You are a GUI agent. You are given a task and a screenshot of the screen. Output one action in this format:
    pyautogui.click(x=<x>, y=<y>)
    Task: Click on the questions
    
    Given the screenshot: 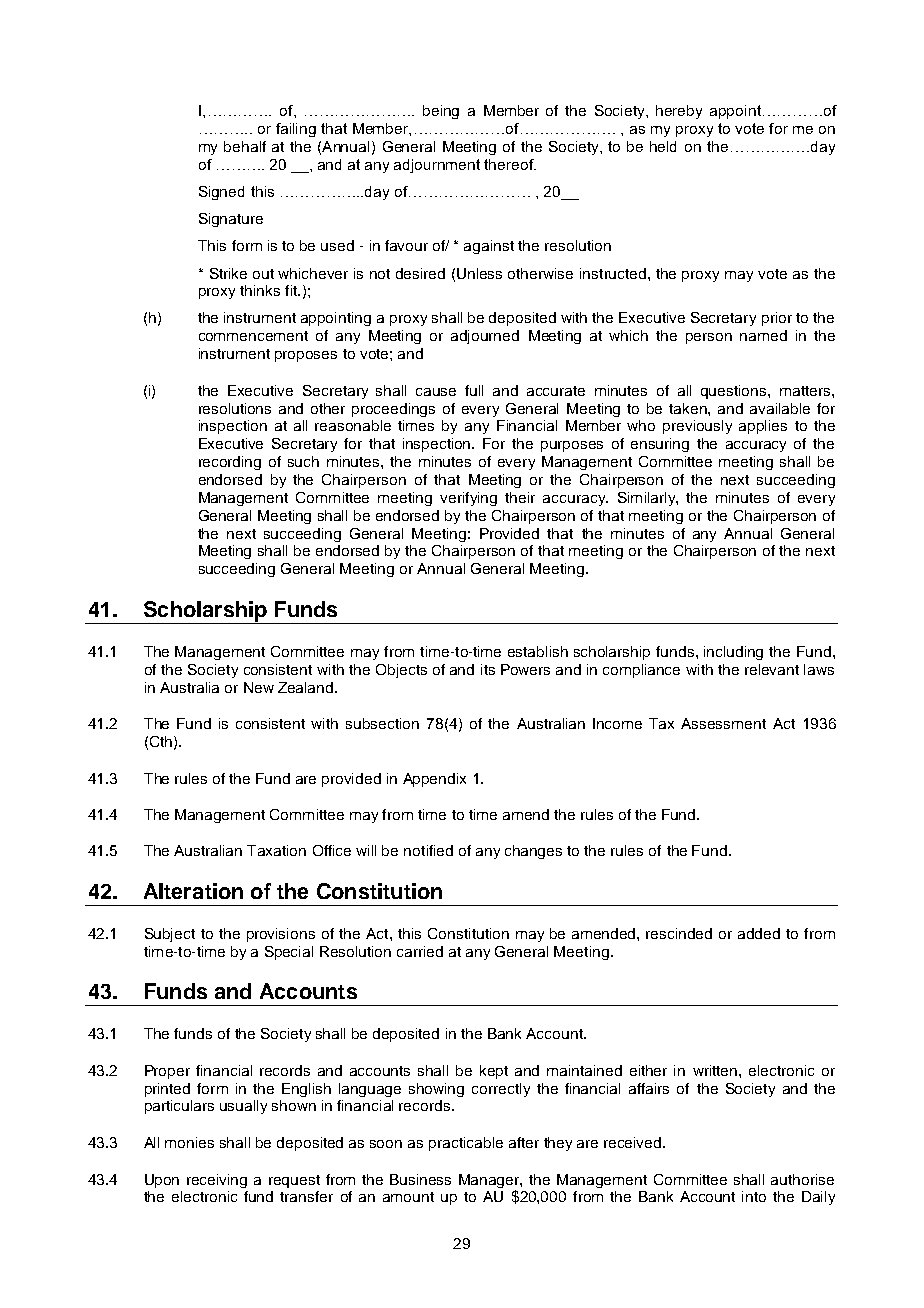 What is the action you would take?
    pyautogui.click(x=735, y=392)
